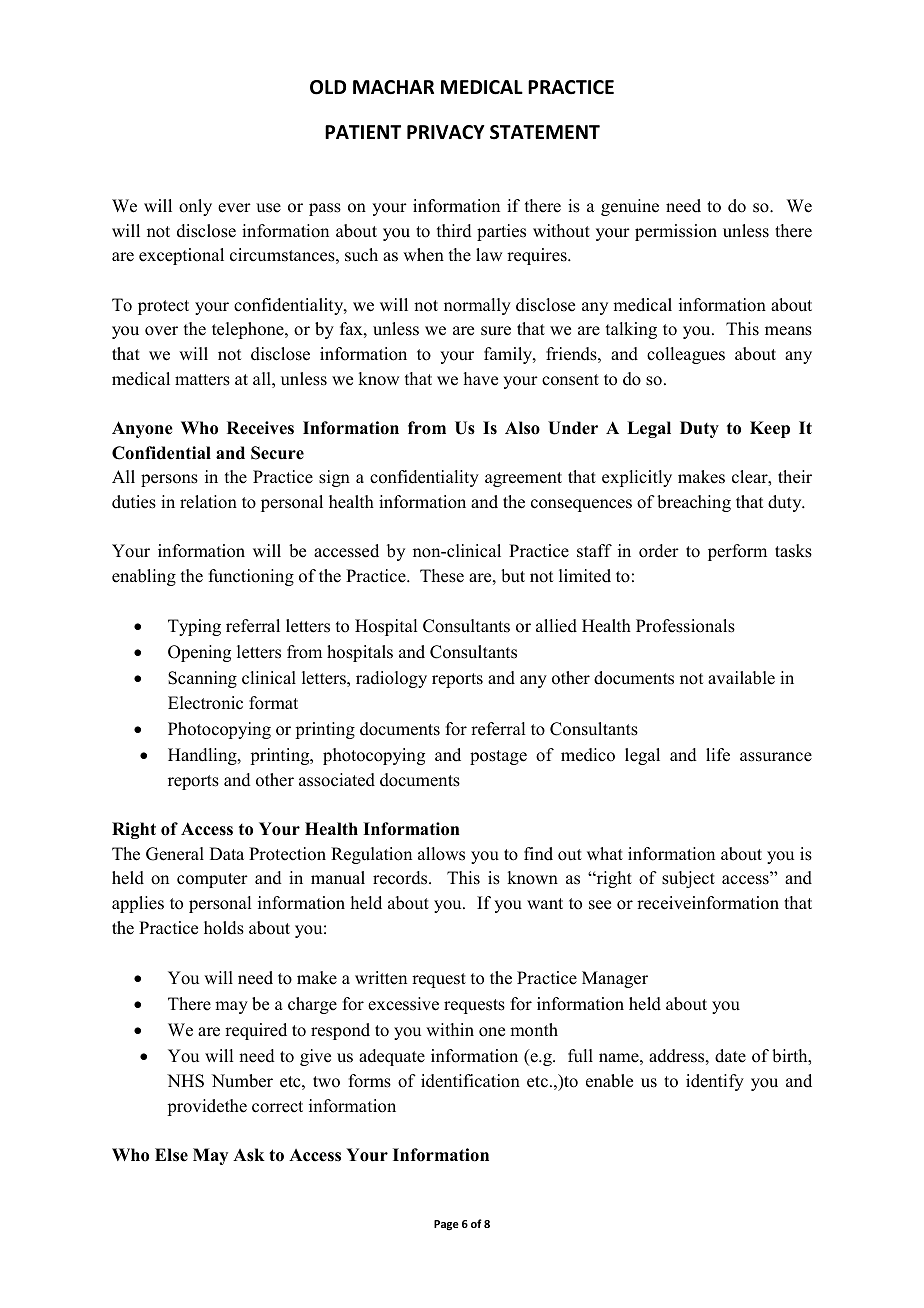  I want to click on Page, so click(446, 1225).
